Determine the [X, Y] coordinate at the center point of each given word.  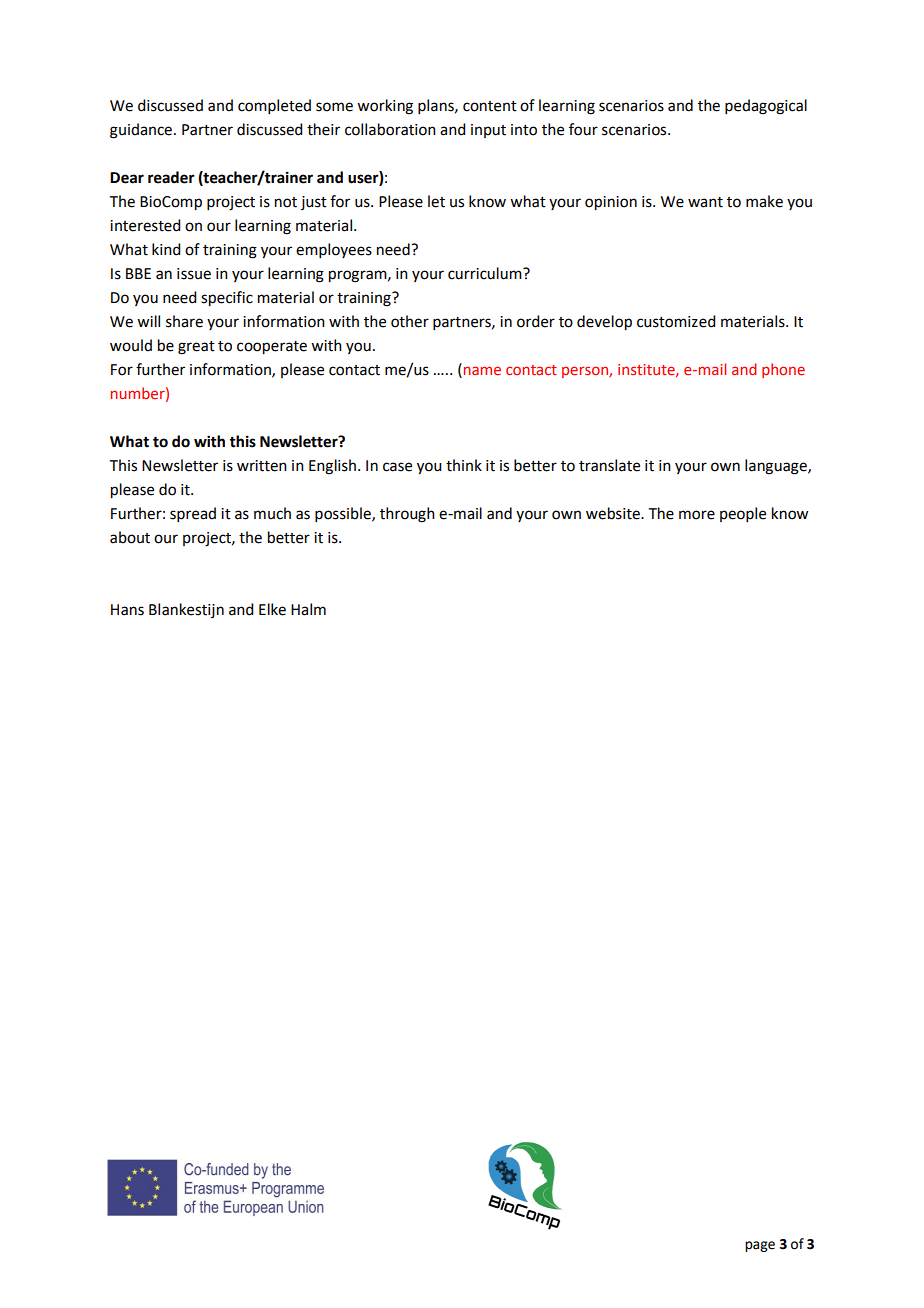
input [488, 131]
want [705, 202]
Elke [272, 609]
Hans [127, 610]
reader [171, 177]
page [760, 1246]
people [743, 514]
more [697, 515]
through [407, 515]
